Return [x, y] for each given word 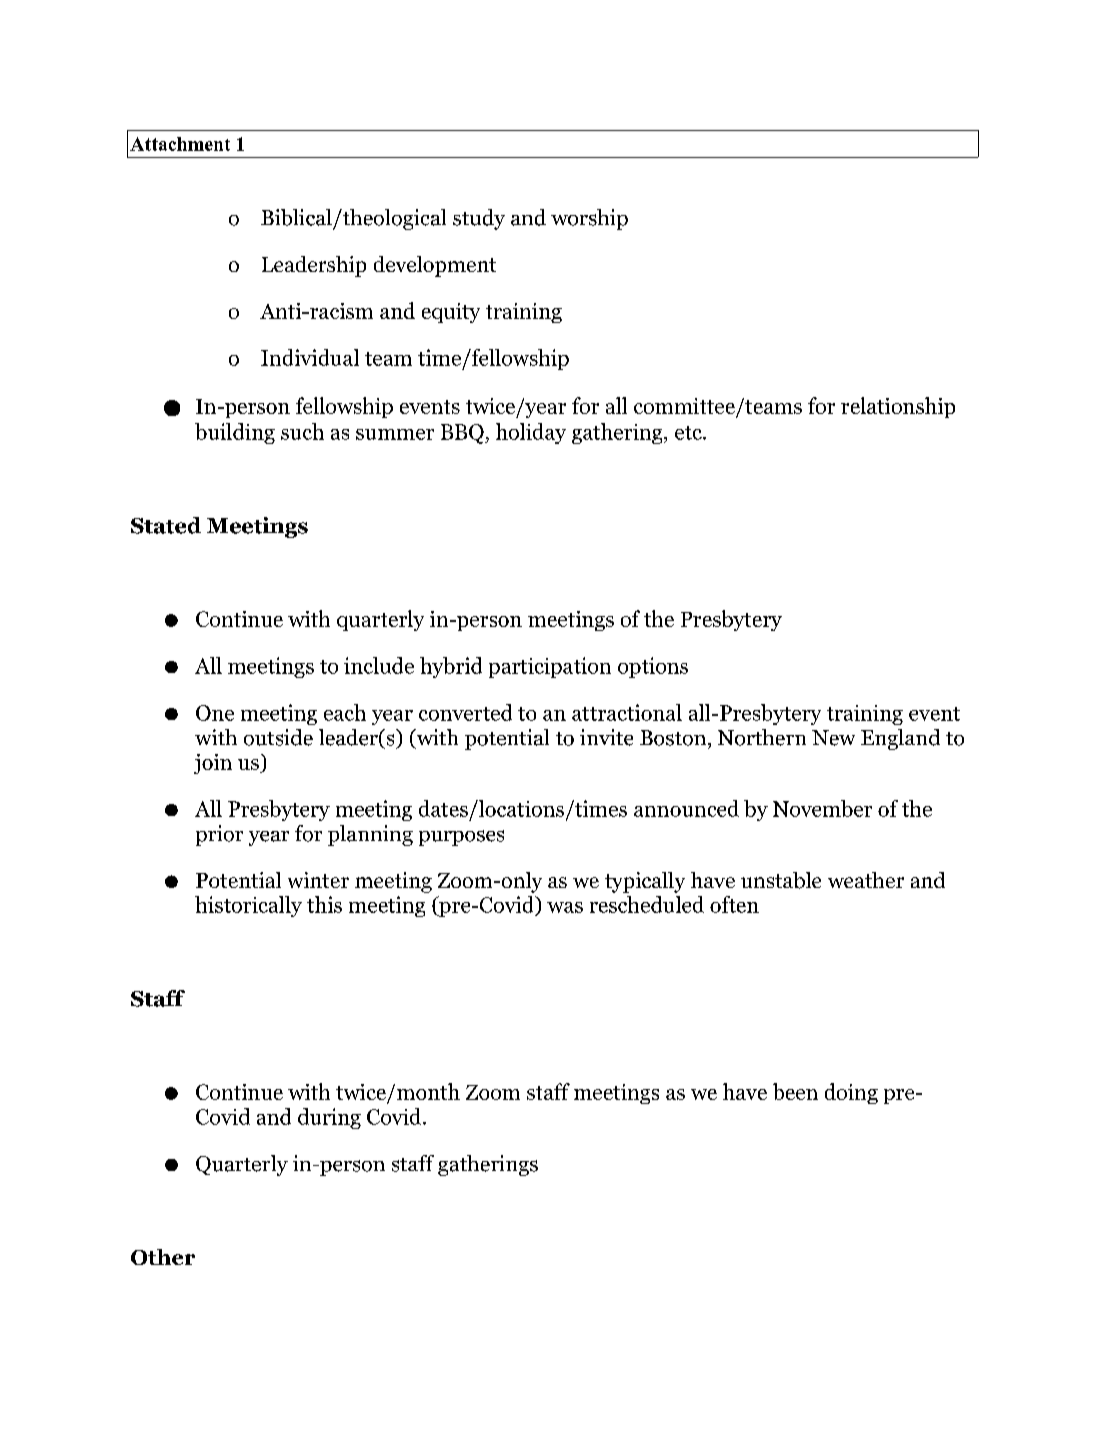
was [565, 907]
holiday [531, 433]
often [734, 904]
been [795, 1091]
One [215, 713]
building [235, 433]
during [329, 1118]
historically [248, 906]
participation [550, 667]
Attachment [180, 144]
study [479, 219]
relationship [898, 407]
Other [163, 1257]
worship [589, 219]
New [833, 738]
